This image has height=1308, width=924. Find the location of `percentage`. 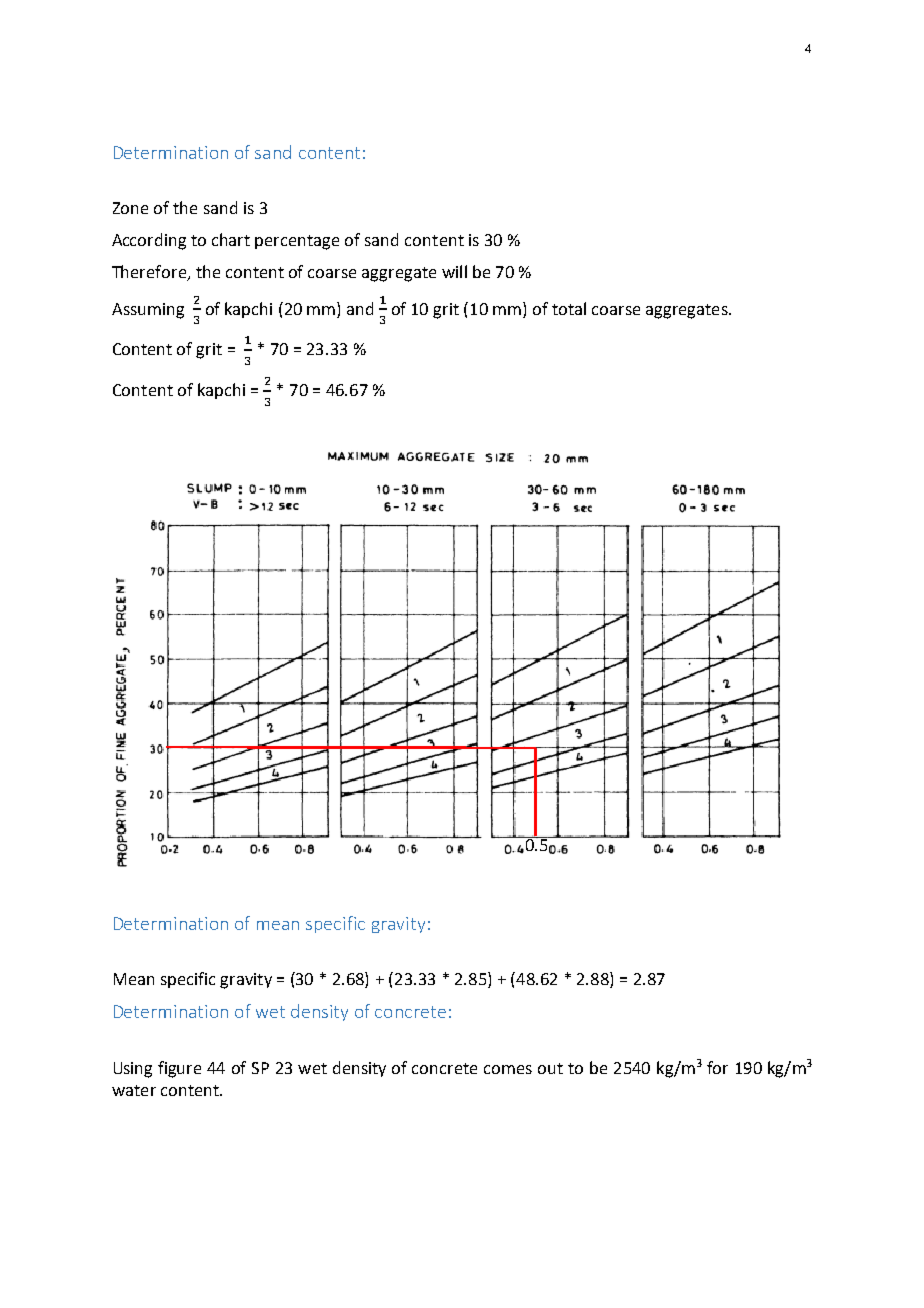

percentage is located at coordinates (297, 242).
